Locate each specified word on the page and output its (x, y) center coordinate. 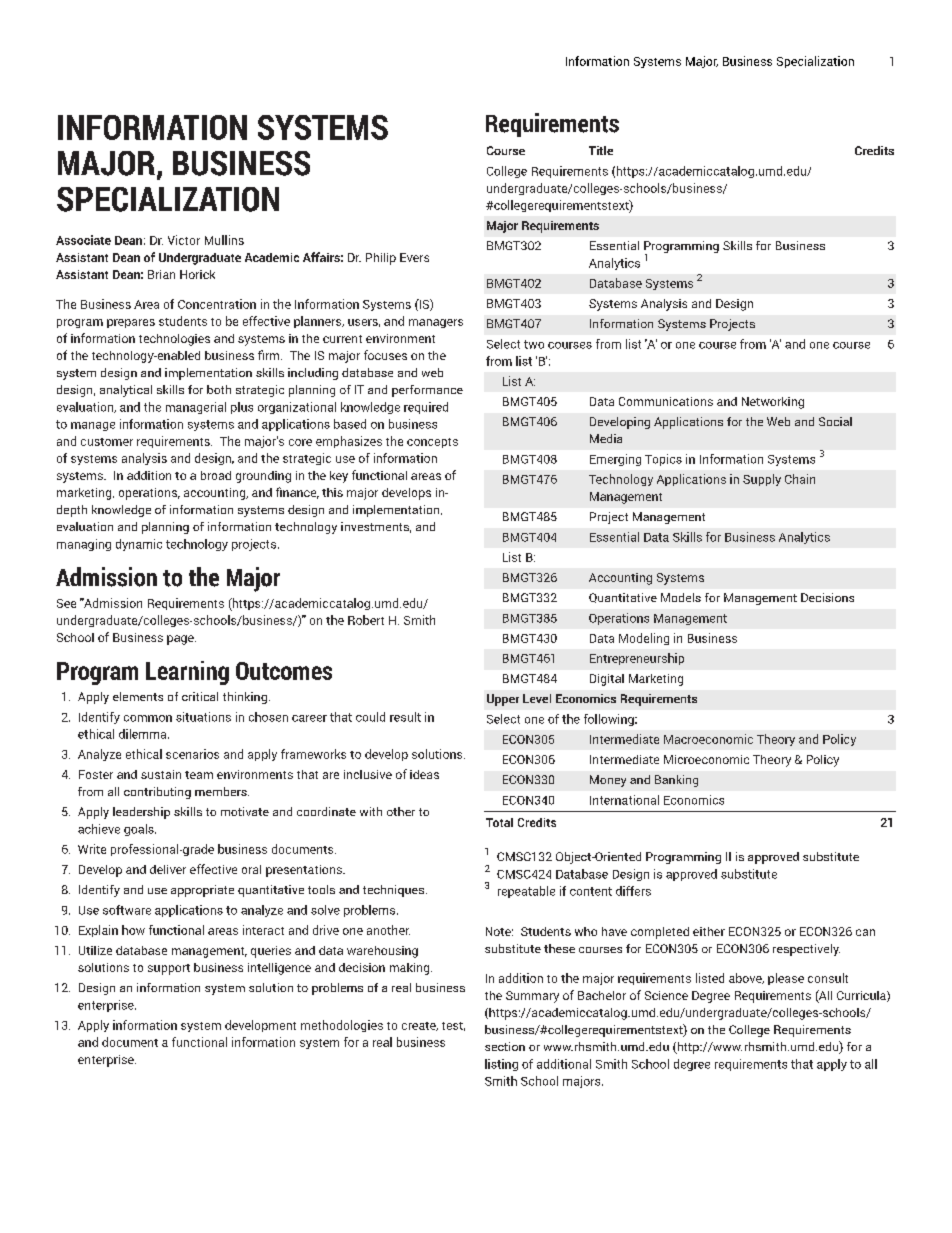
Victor (184, 240)
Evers (414, 257)
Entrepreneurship (637, 659)
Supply (762, 480)
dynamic (139, 545)
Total (499, 822)
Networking (773, 403)
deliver (168, 869)
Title (601, 150)
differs (633, 891)
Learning (187, 673)
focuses (385, 355)
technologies (174, 340)
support (169, 969)
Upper (503, 700)
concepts (432, 443)
